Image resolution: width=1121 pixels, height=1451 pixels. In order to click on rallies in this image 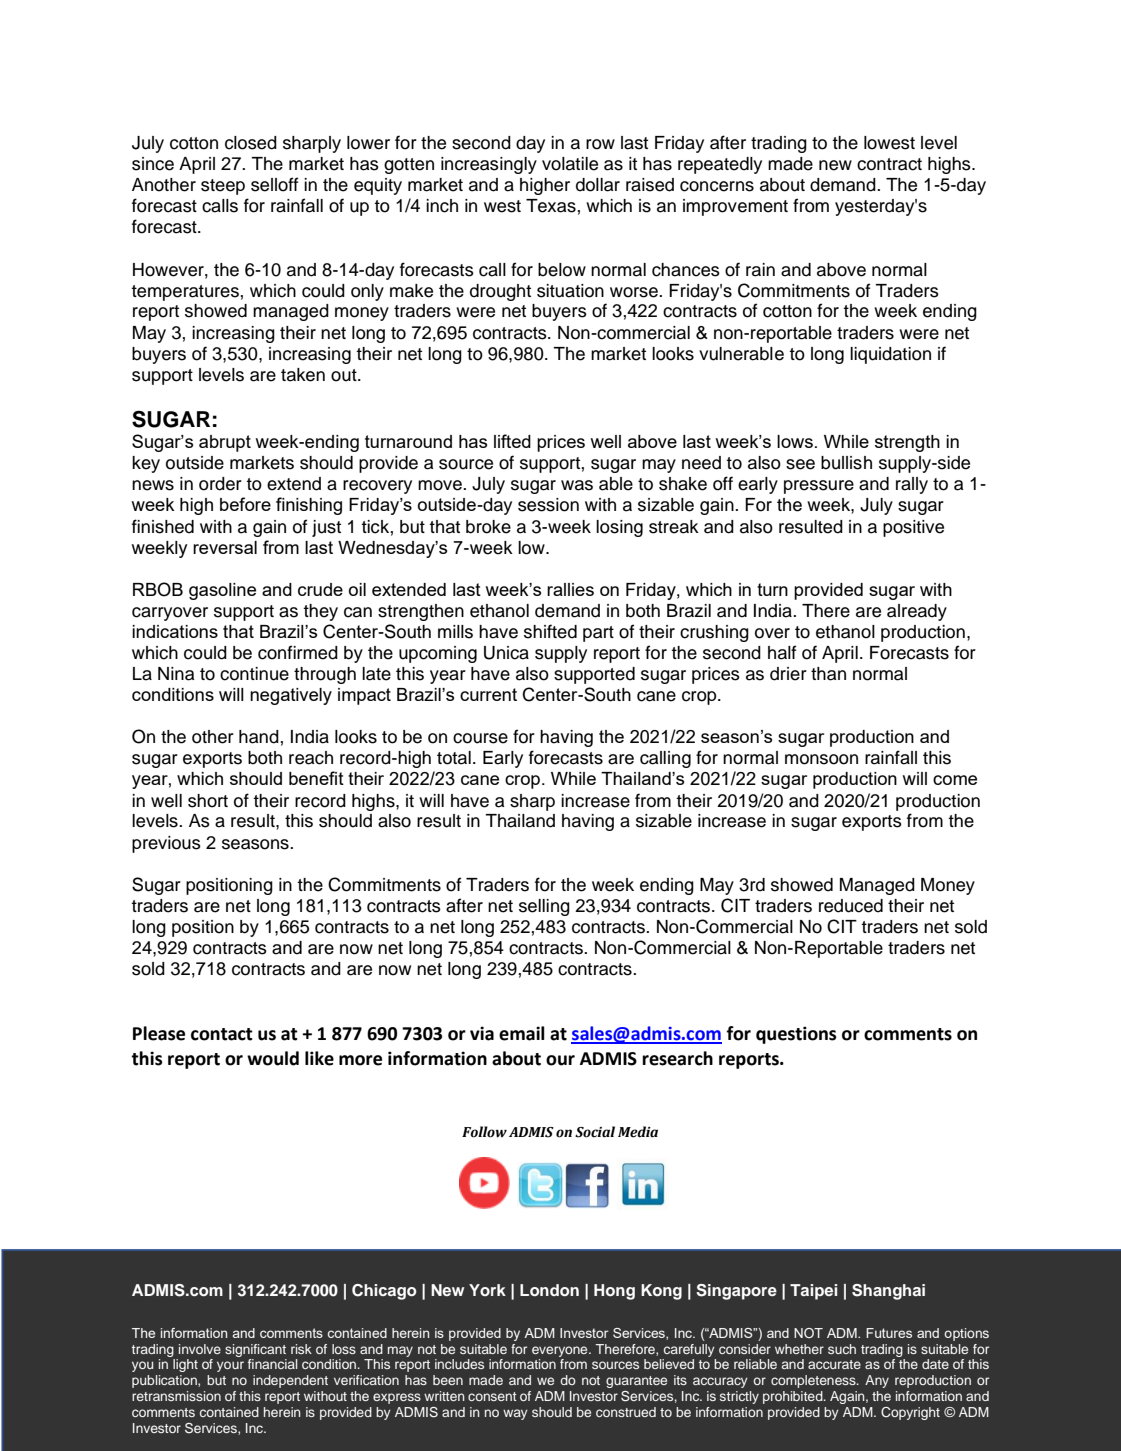, I will do `click(570, 589)`.
